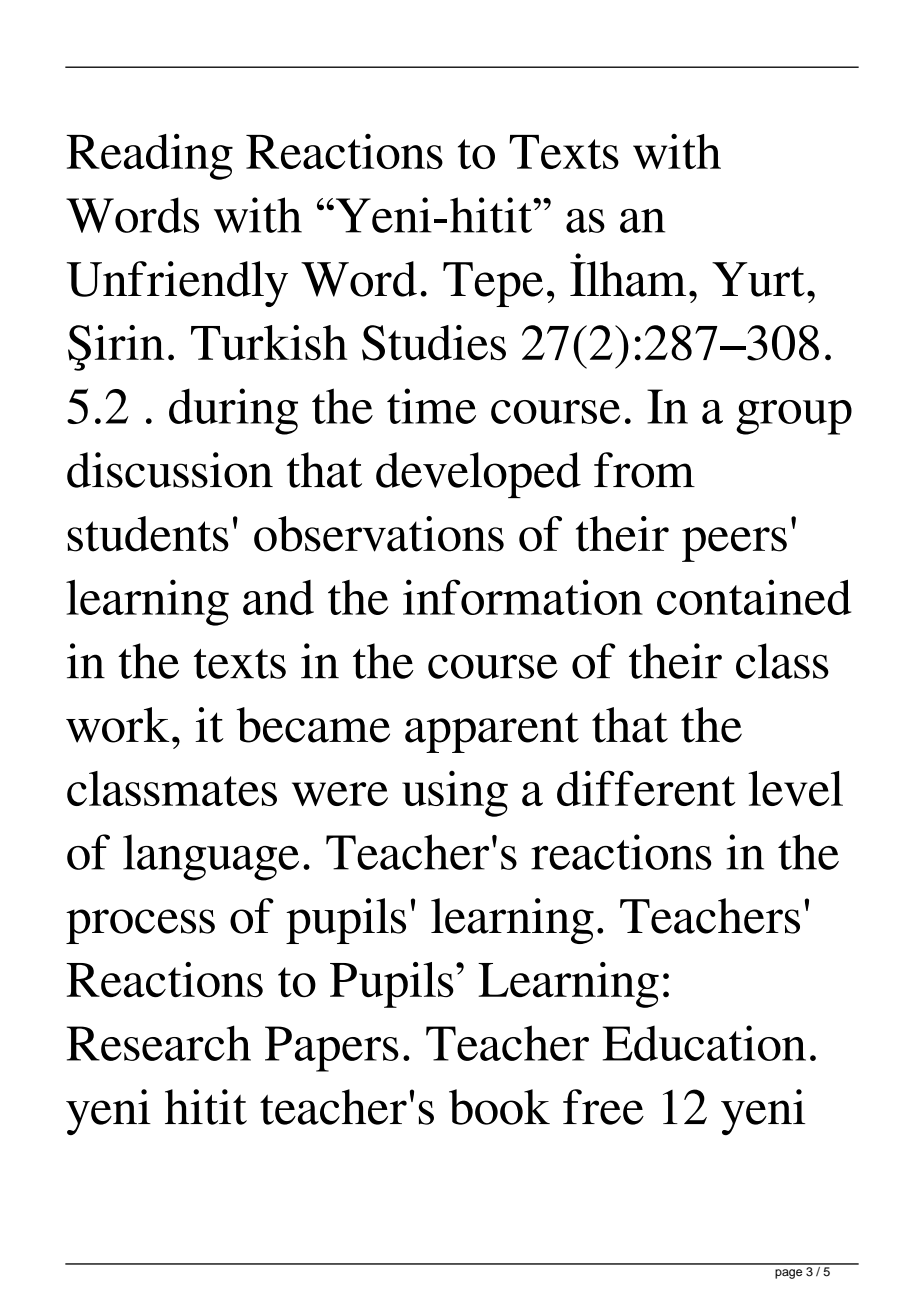  Describe the element at coordinates (493, 284) in the document. I see `Tepe` at that location.
